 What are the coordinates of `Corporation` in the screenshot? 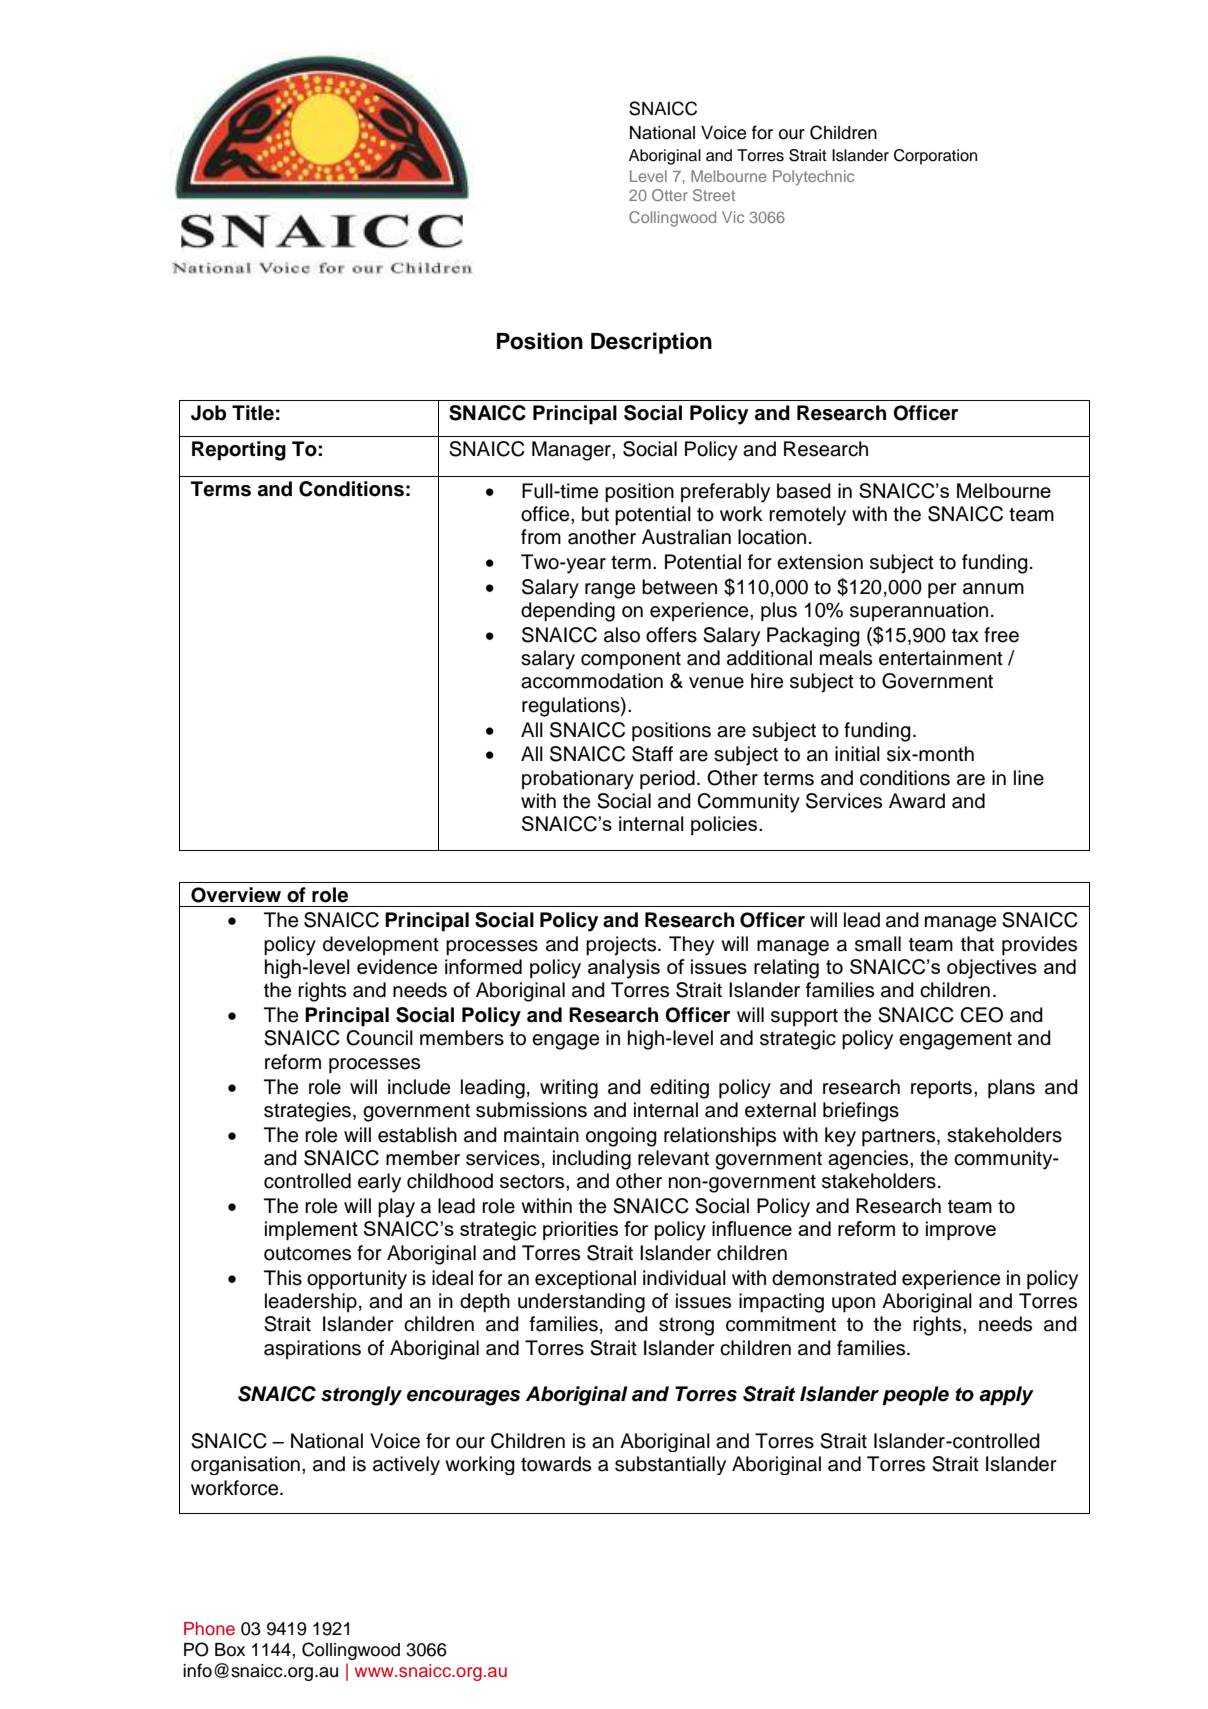 It's located at (935, 157).
